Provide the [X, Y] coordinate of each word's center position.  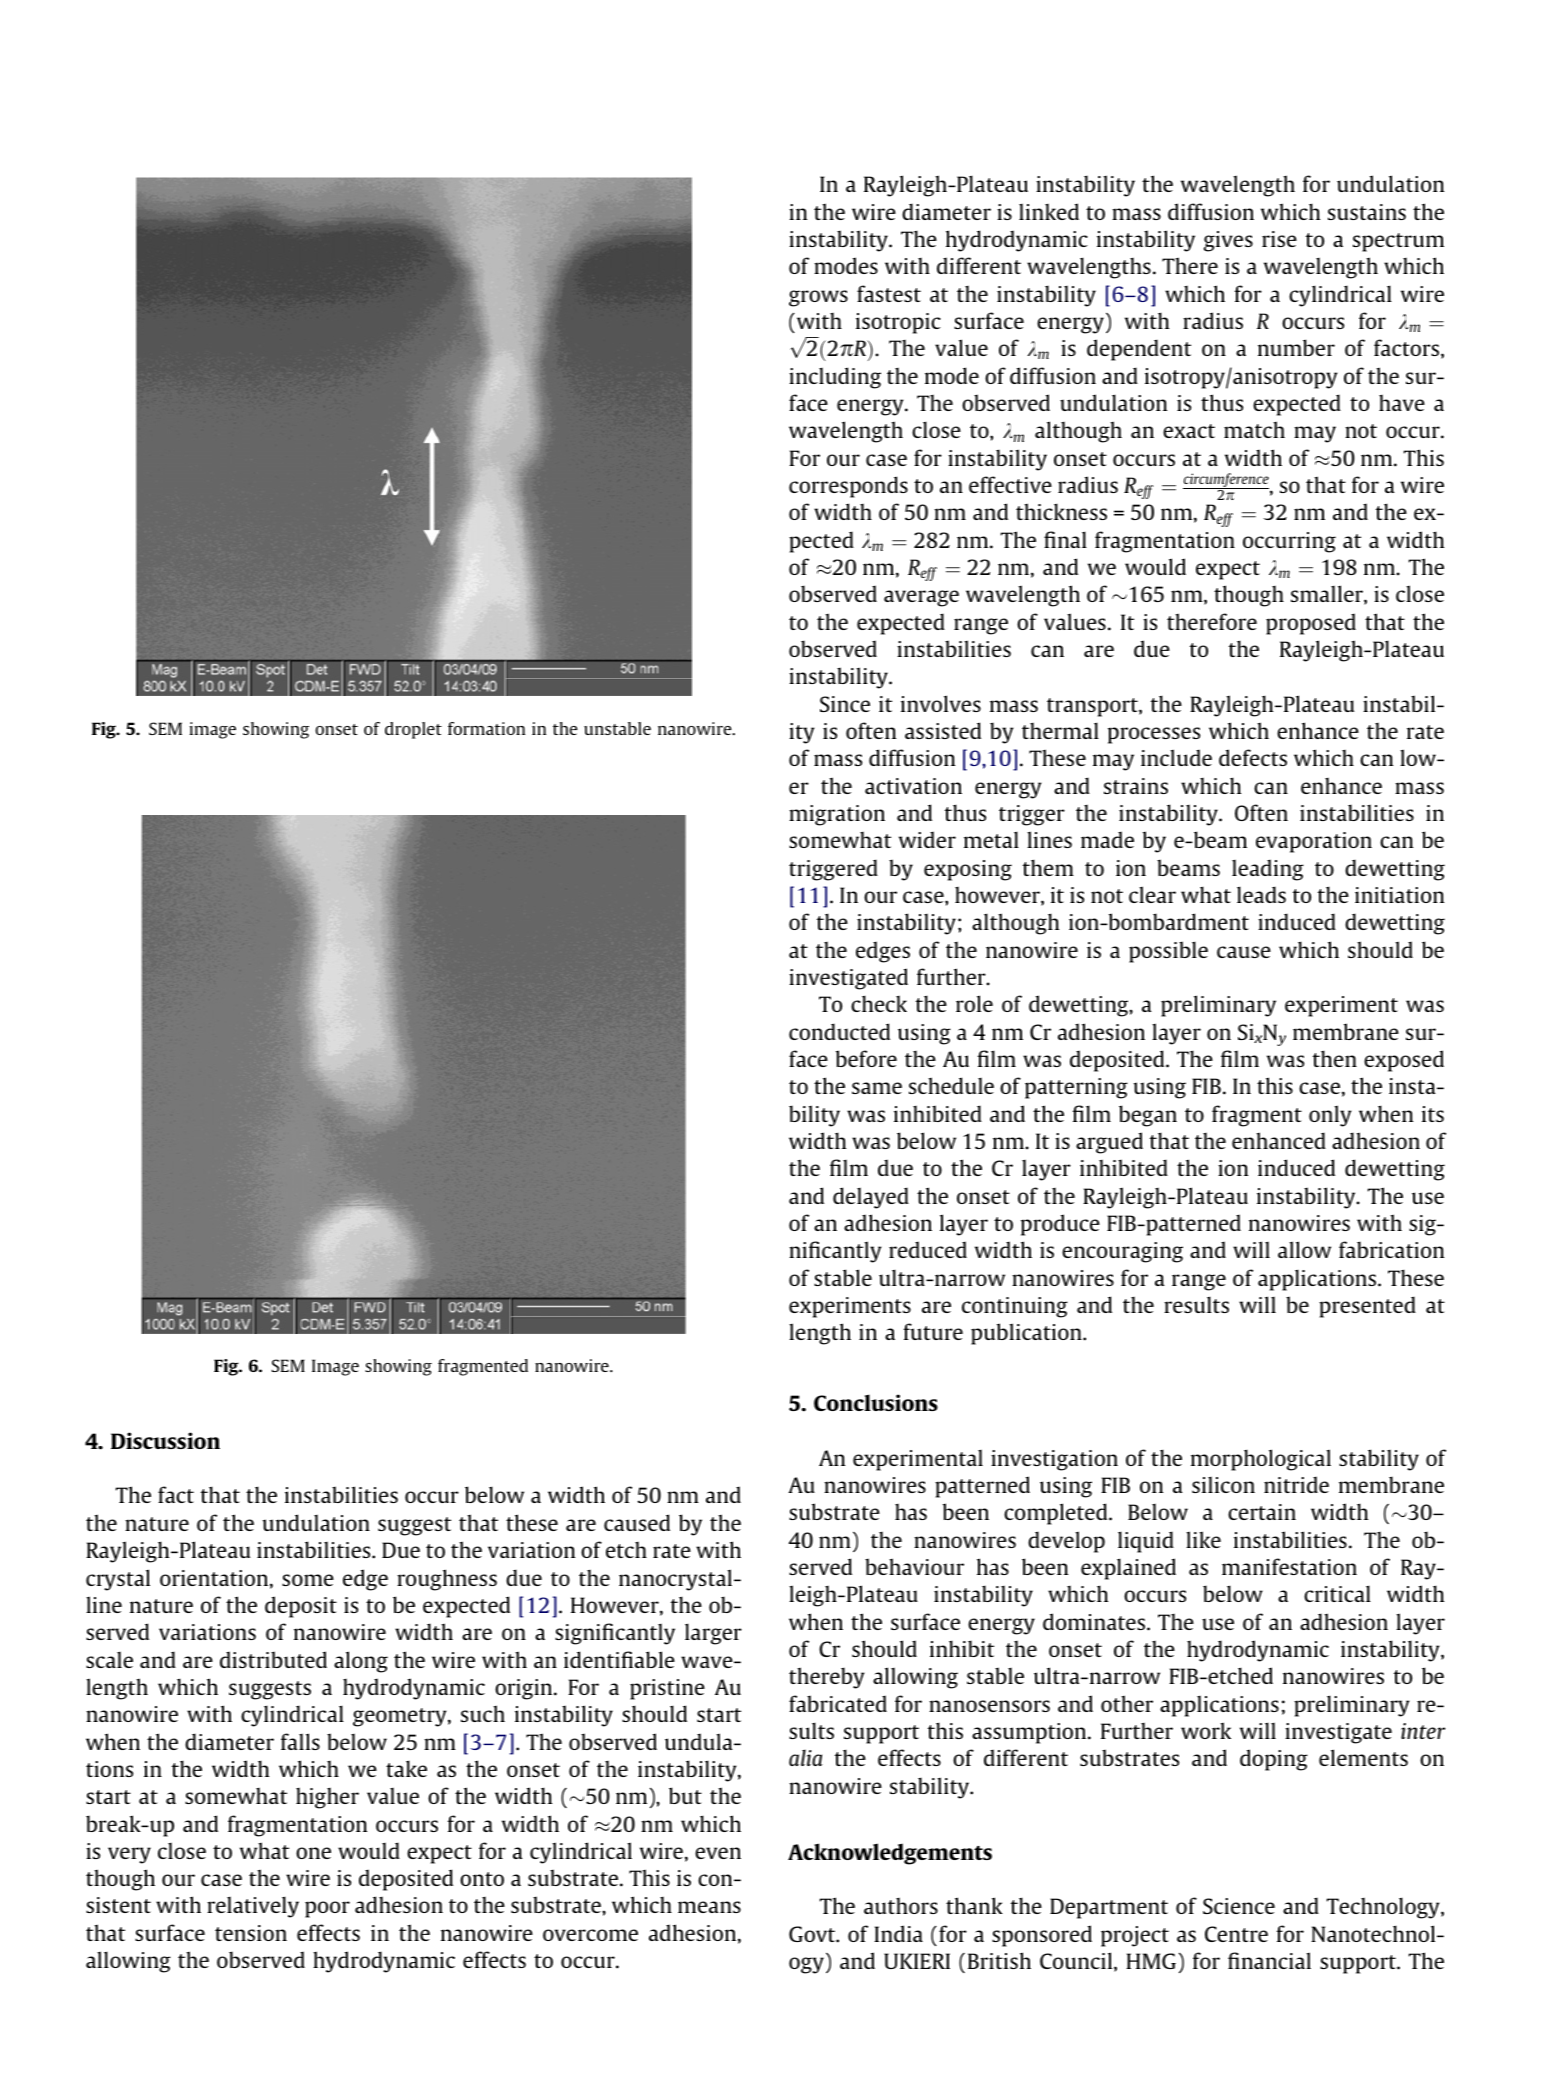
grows [818, 298]
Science [1239, 1906]
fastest [889, 293]
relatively [253, 1907]
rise [1279, 239]
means [709, 1907]
